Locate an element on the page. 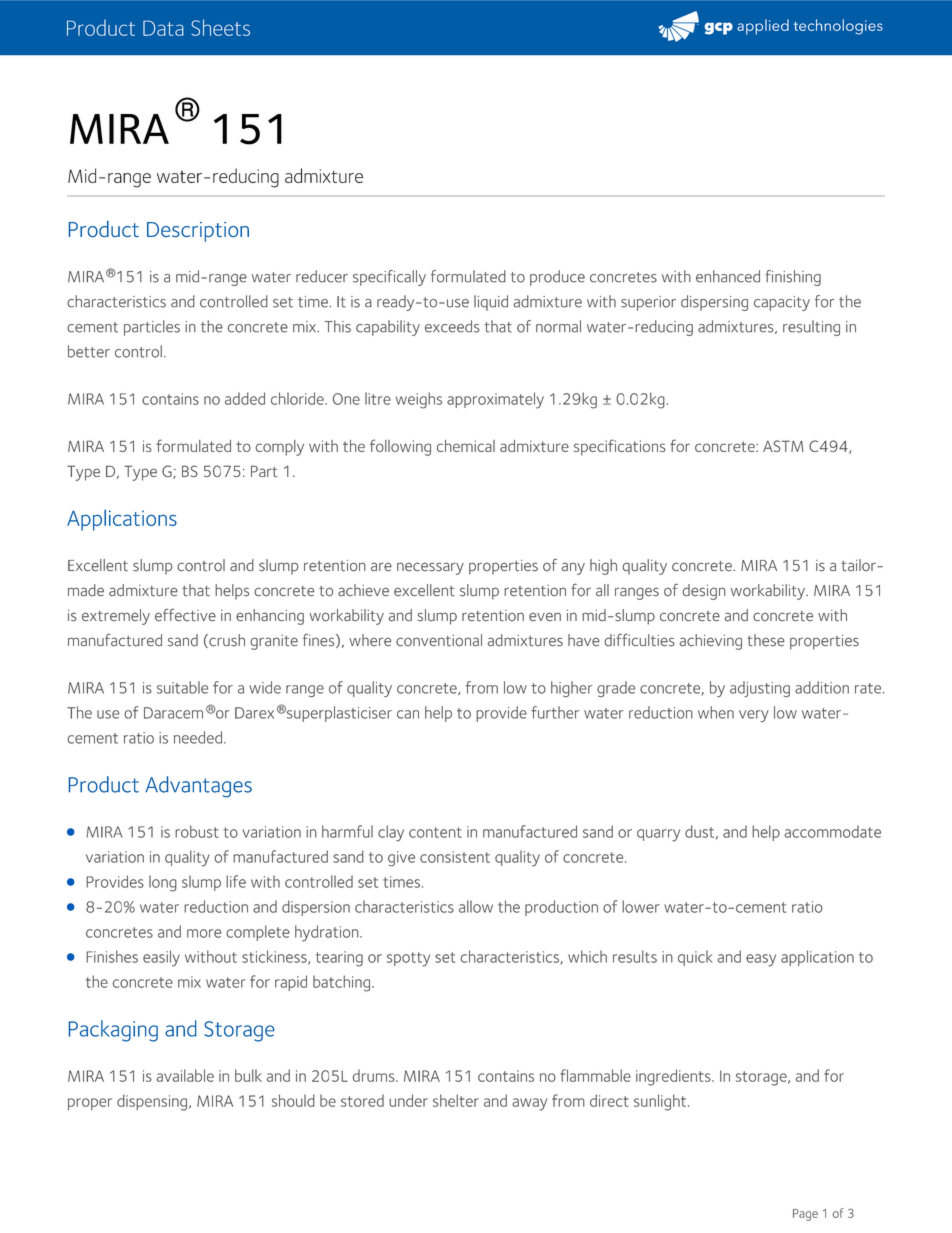 The height and width of the page is (1233, 952). Sheets is located at coordinates (220, 27).
